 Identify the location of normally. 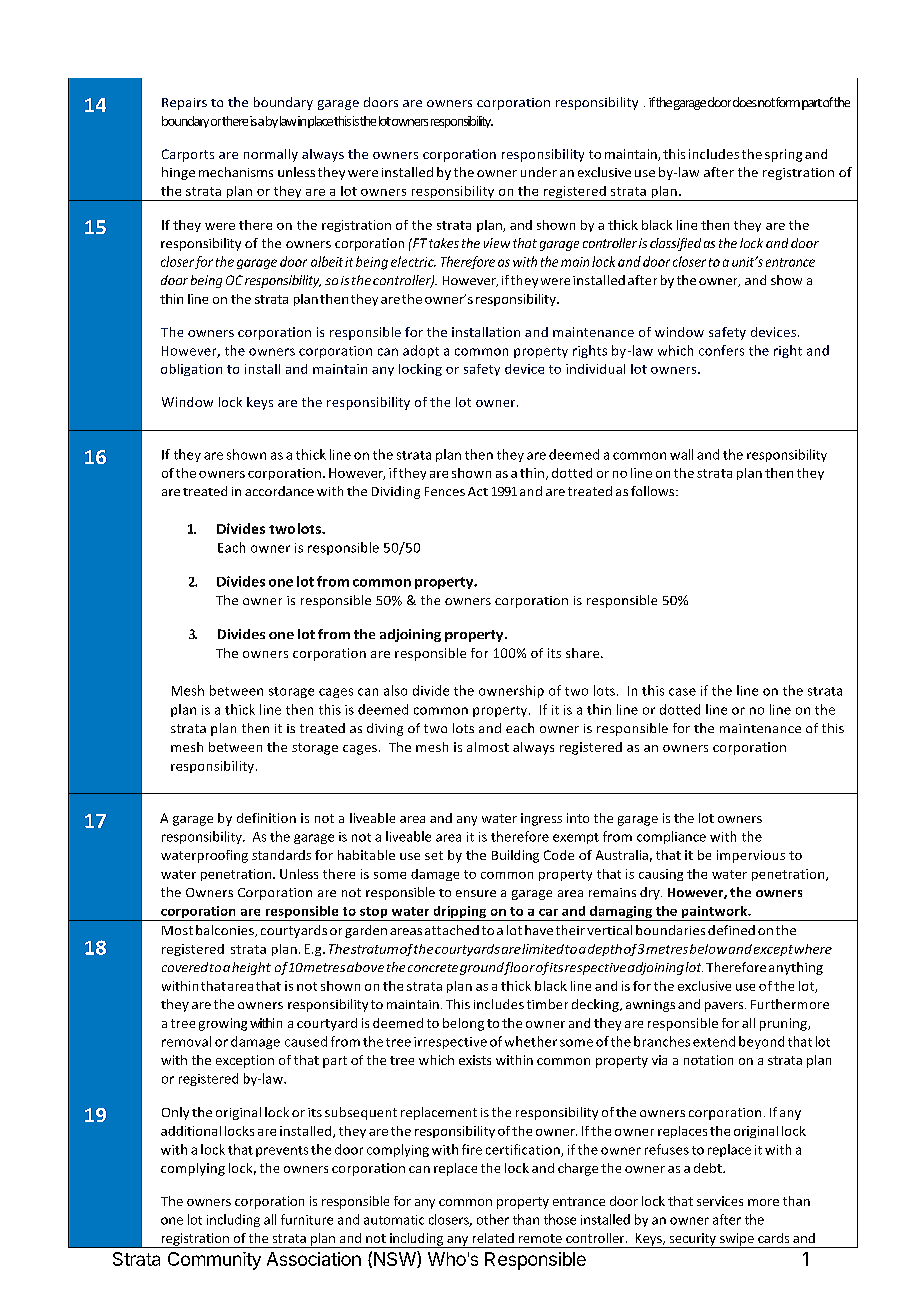
(271, 155).
